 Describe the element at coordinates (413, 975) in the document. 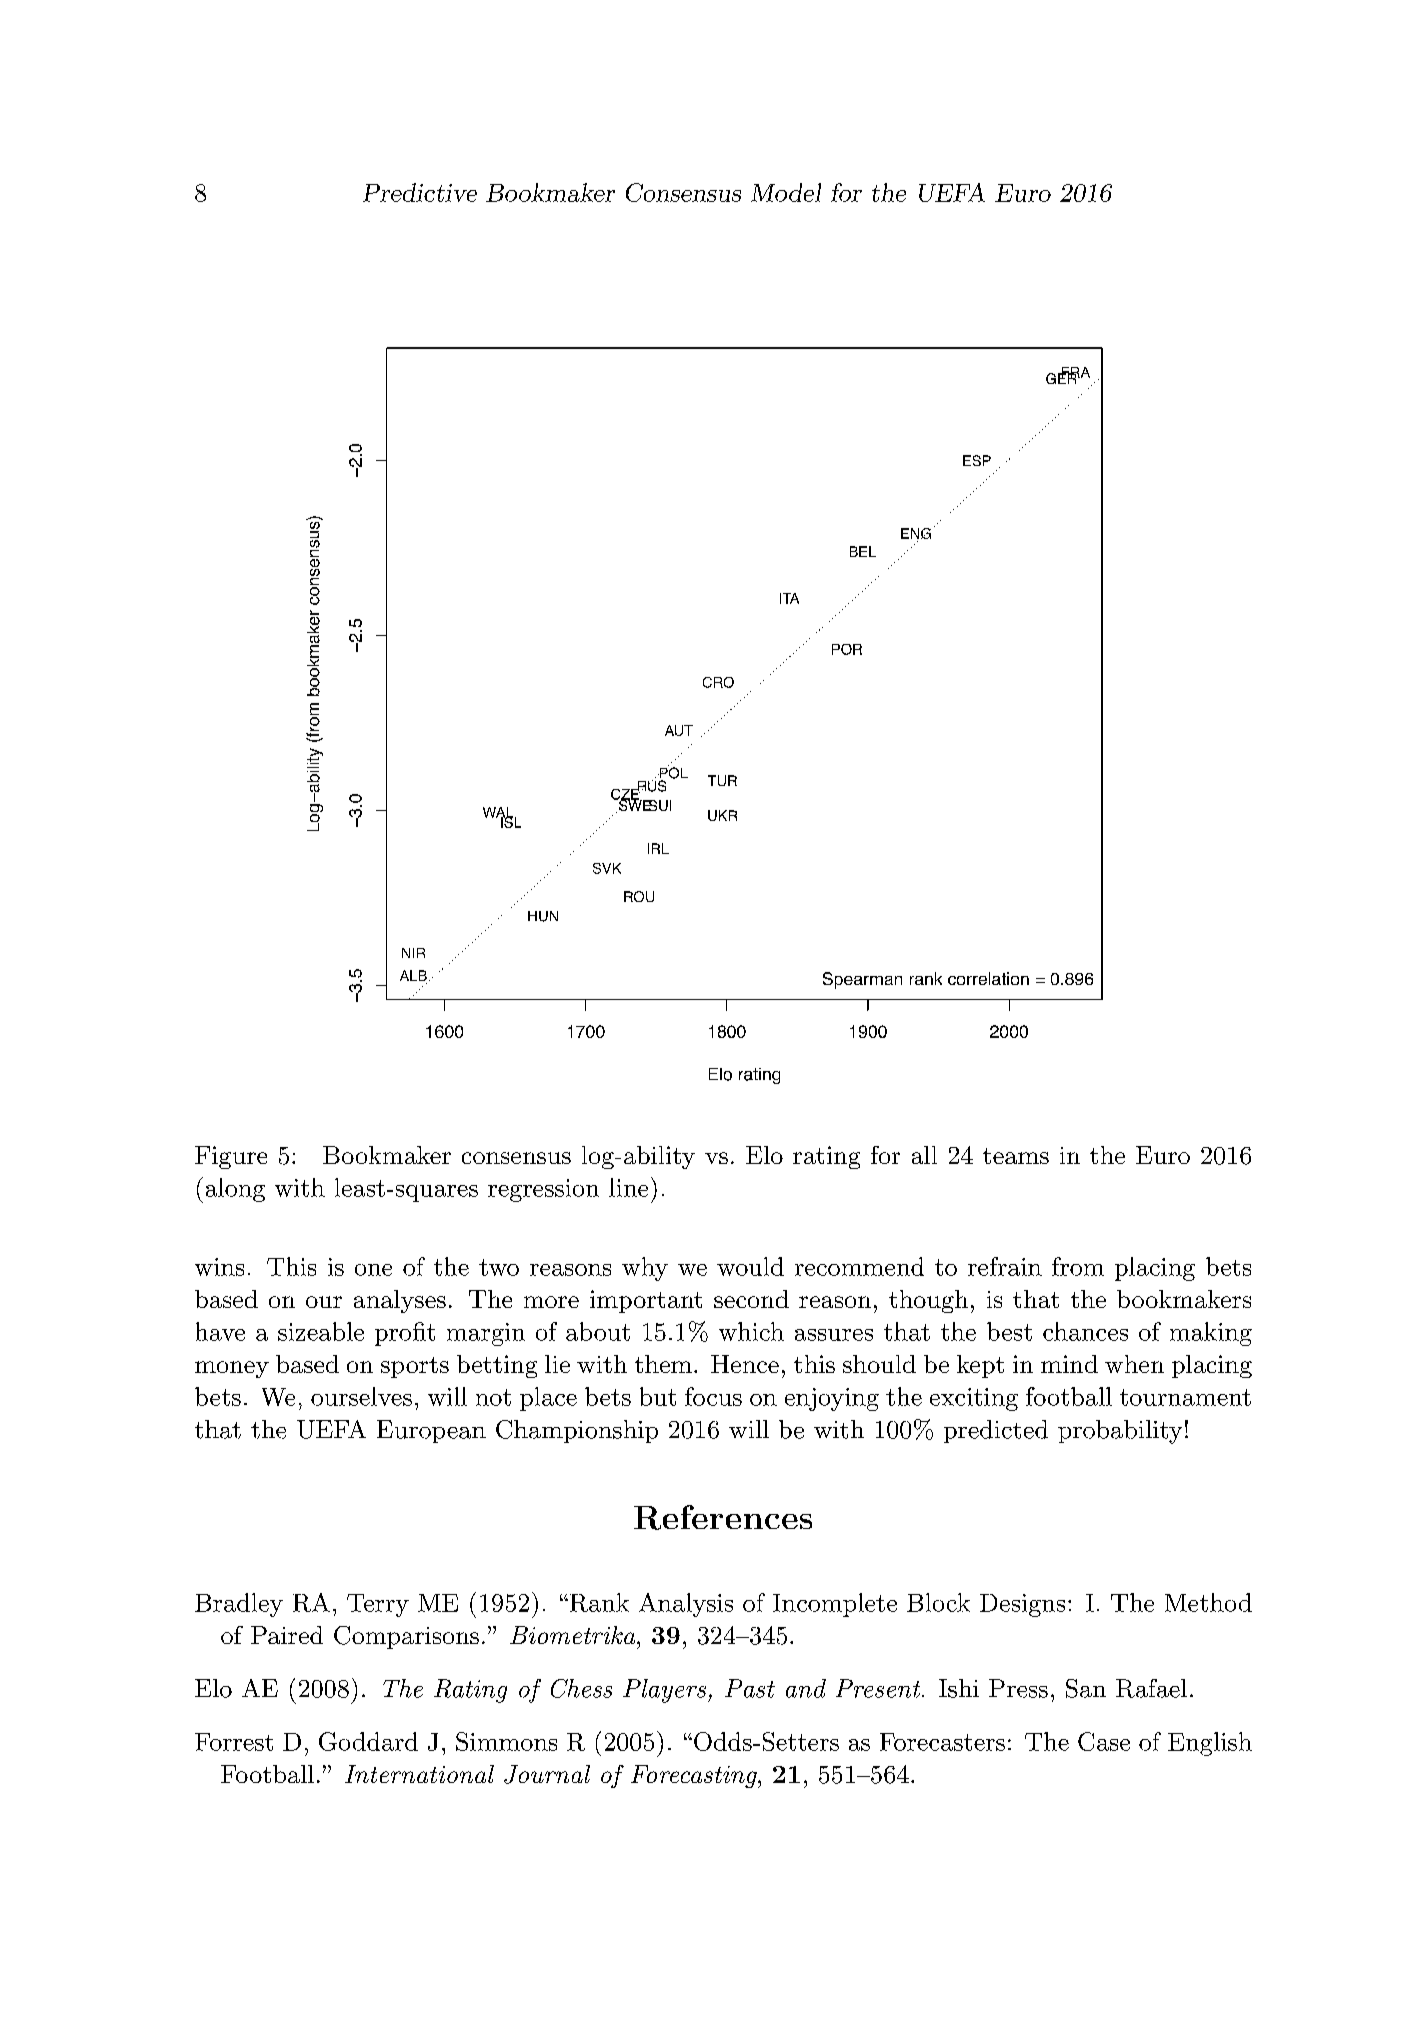

I see `ALB` at that location.
